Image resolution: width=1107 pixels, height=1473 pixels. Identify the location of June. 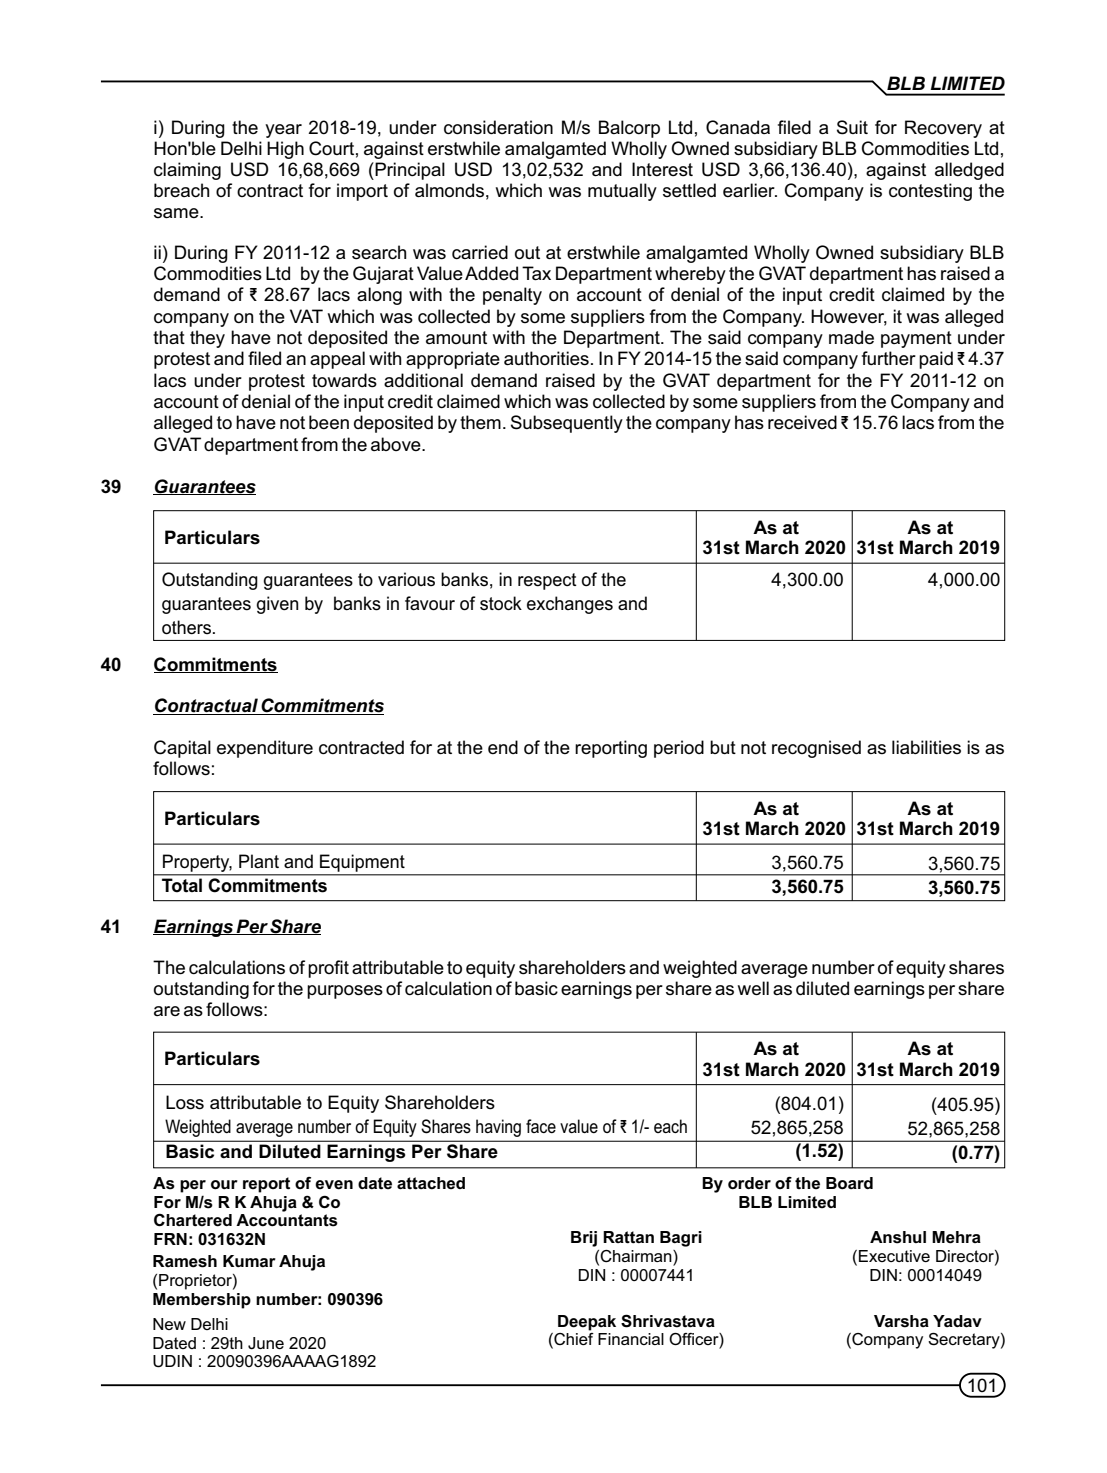
(266, 1343).
